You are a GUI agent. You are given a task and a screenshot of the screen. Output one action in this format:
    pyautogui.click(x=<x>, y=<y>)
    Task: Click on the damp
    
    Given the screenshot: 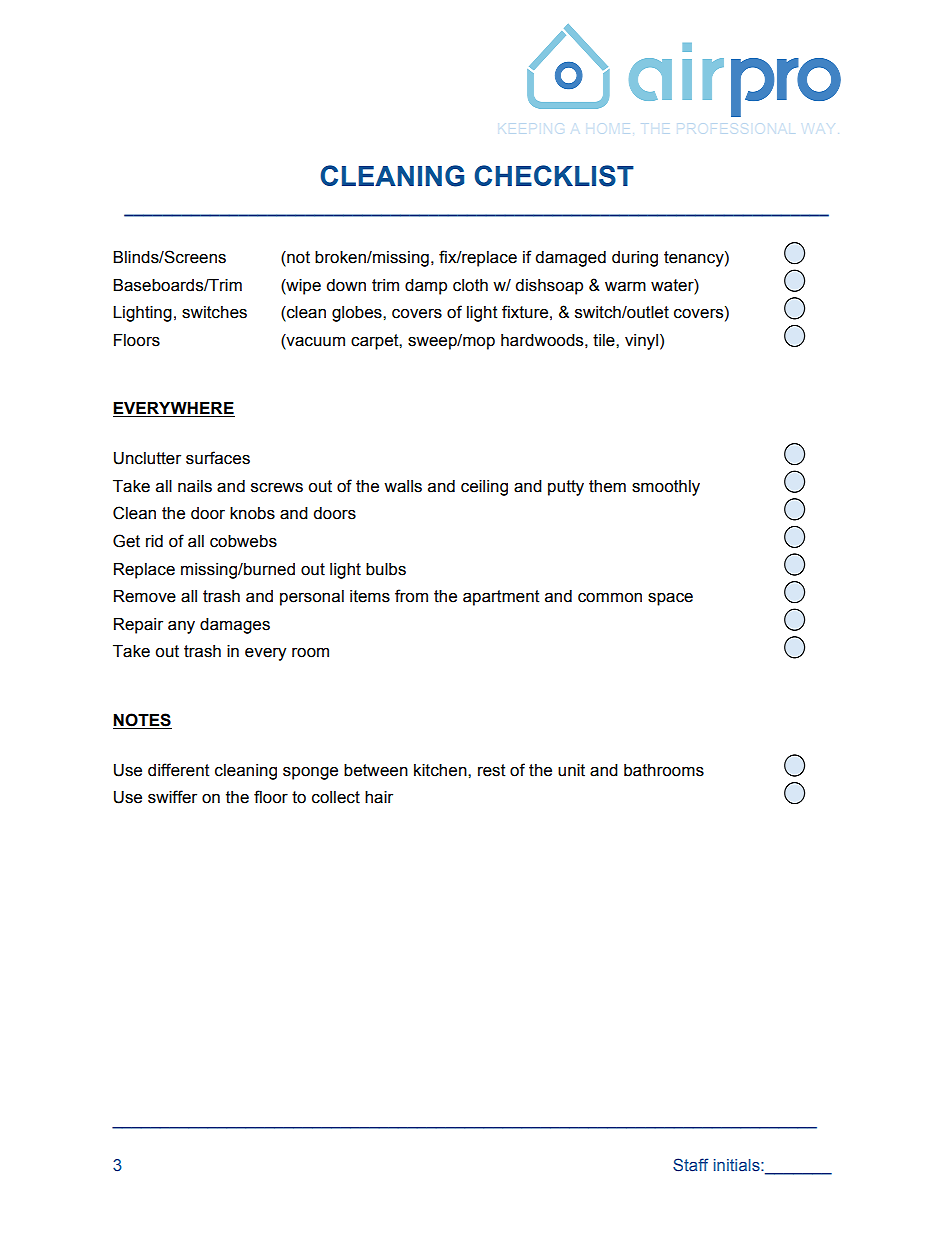 What is the action you would take?
    pyautogui.click(x=426, y=287)
